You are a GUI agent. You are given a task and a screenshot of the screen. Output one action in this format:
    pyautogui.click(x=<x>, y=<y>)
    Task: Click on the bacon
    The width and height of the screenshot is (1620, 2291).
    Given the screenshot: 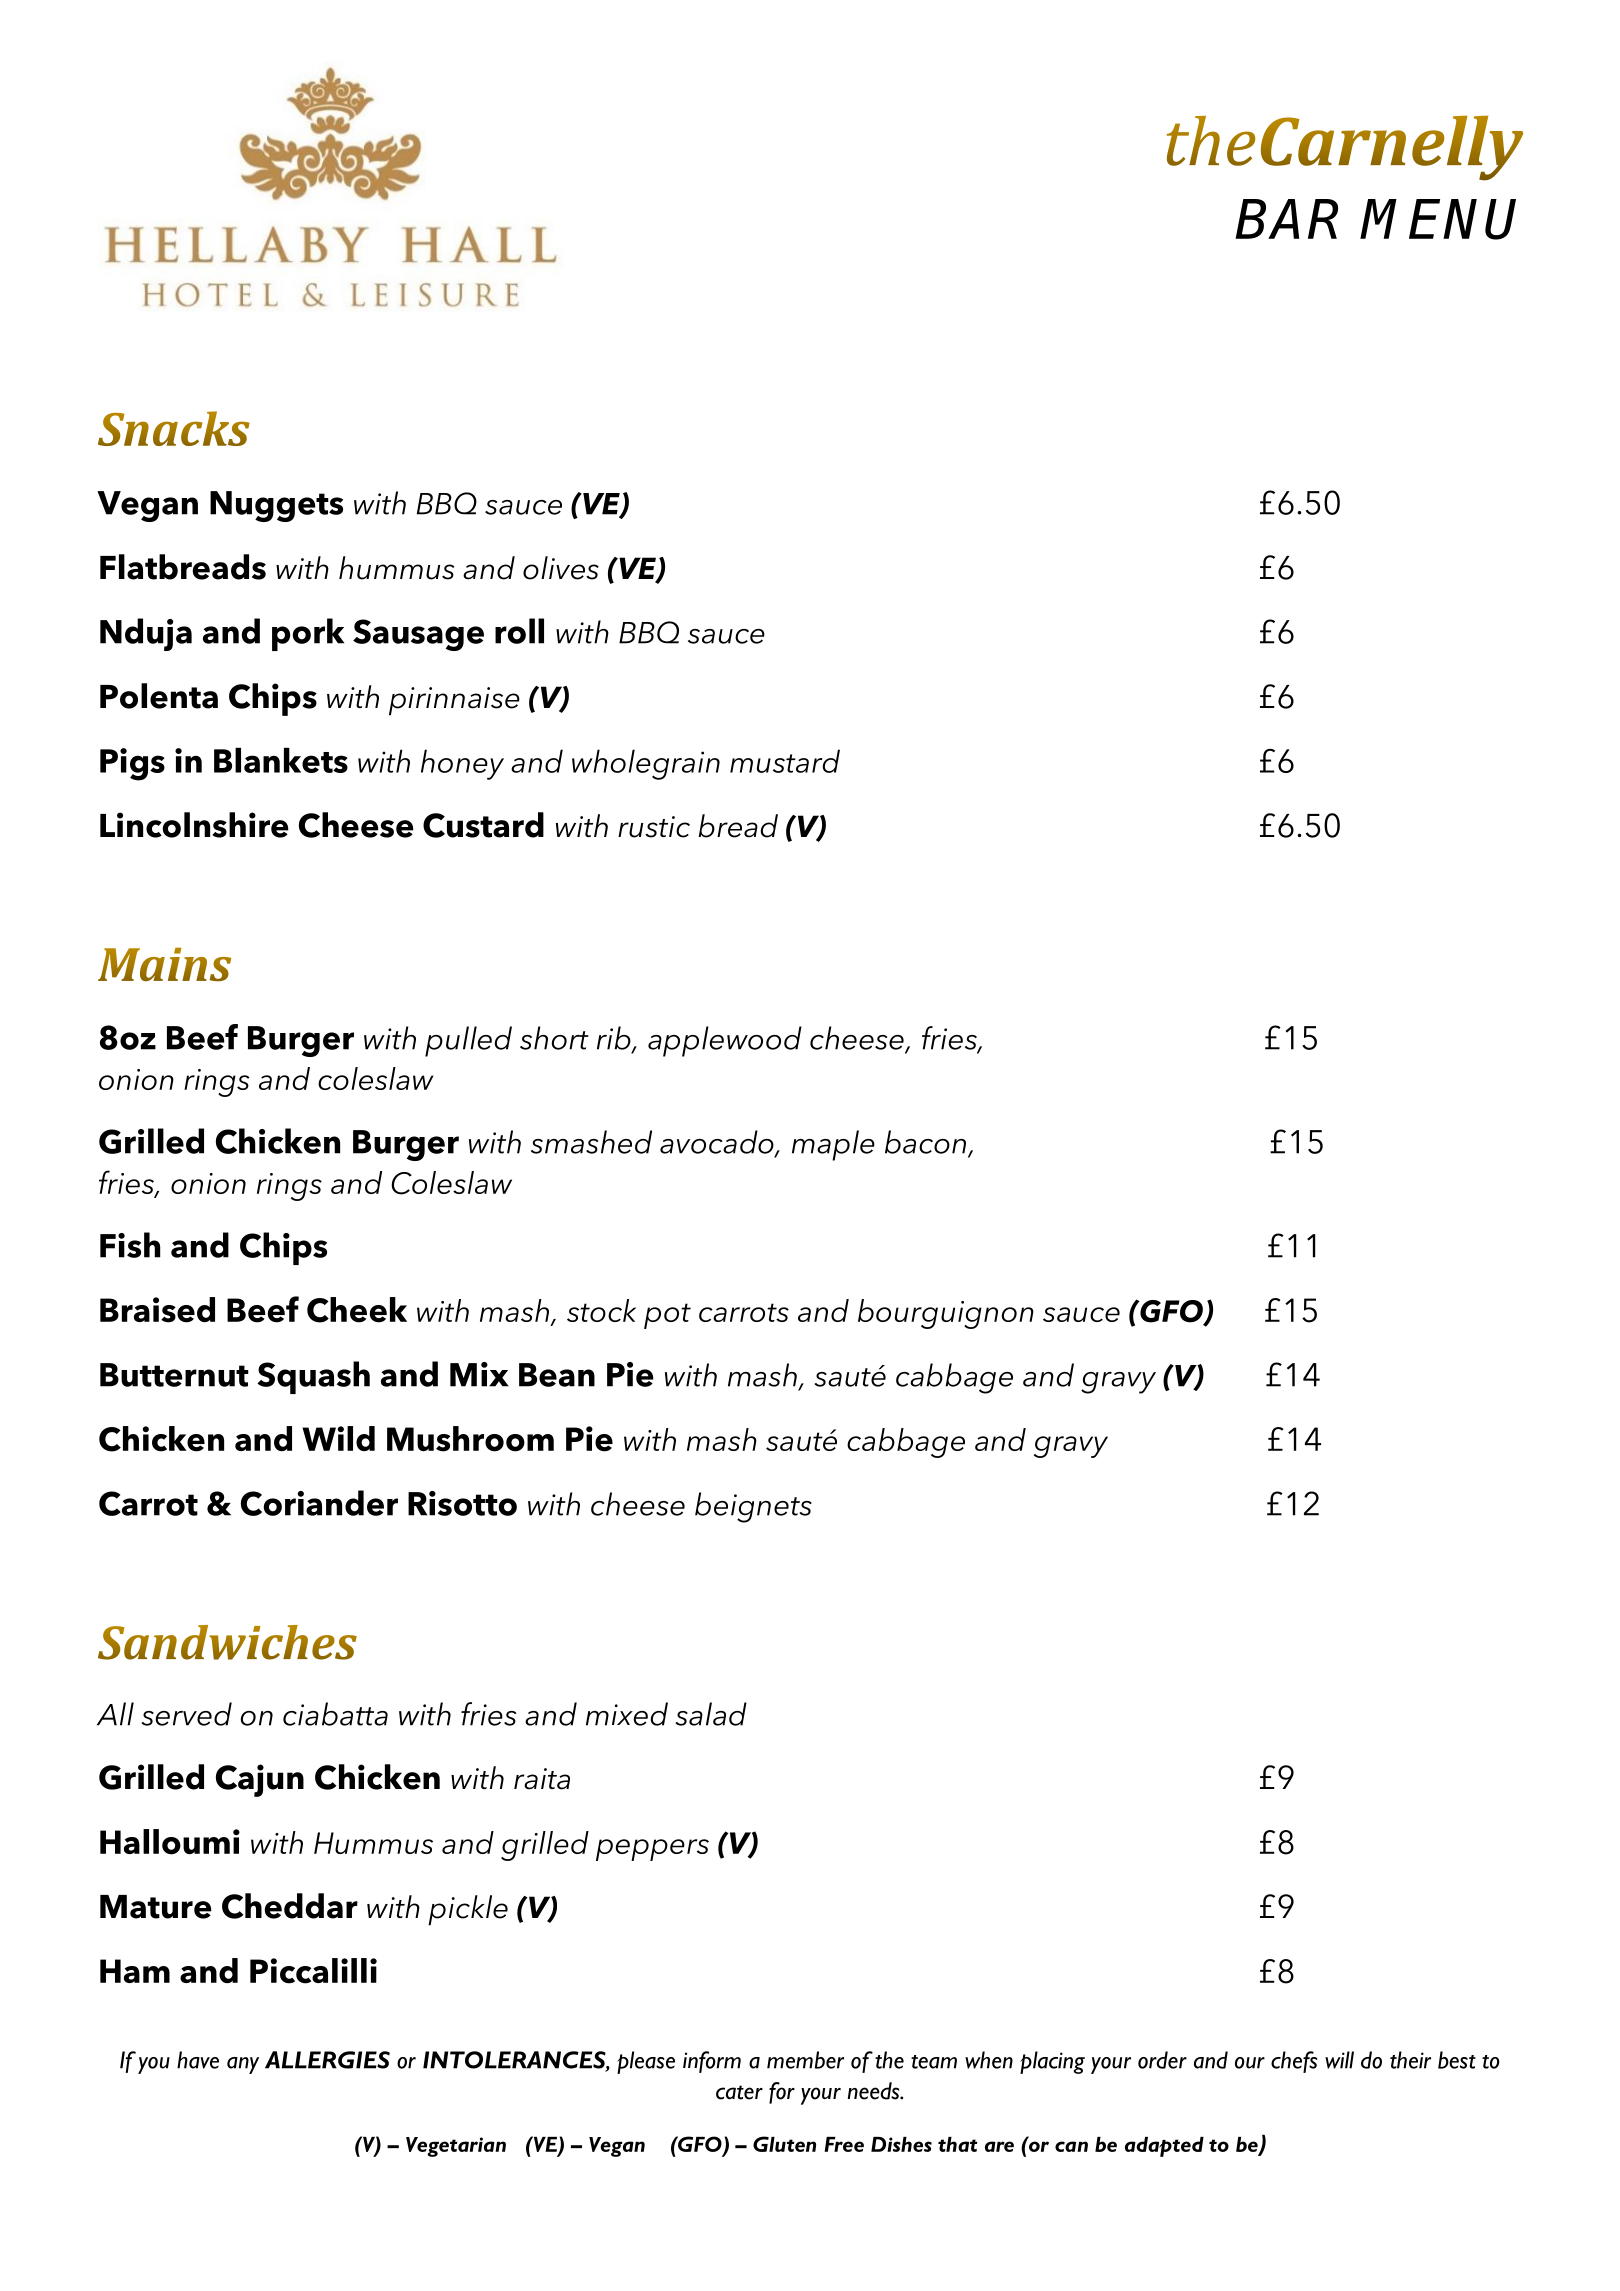 What is the action you would take?
    pyautogui.click(x=927, y=1143)
